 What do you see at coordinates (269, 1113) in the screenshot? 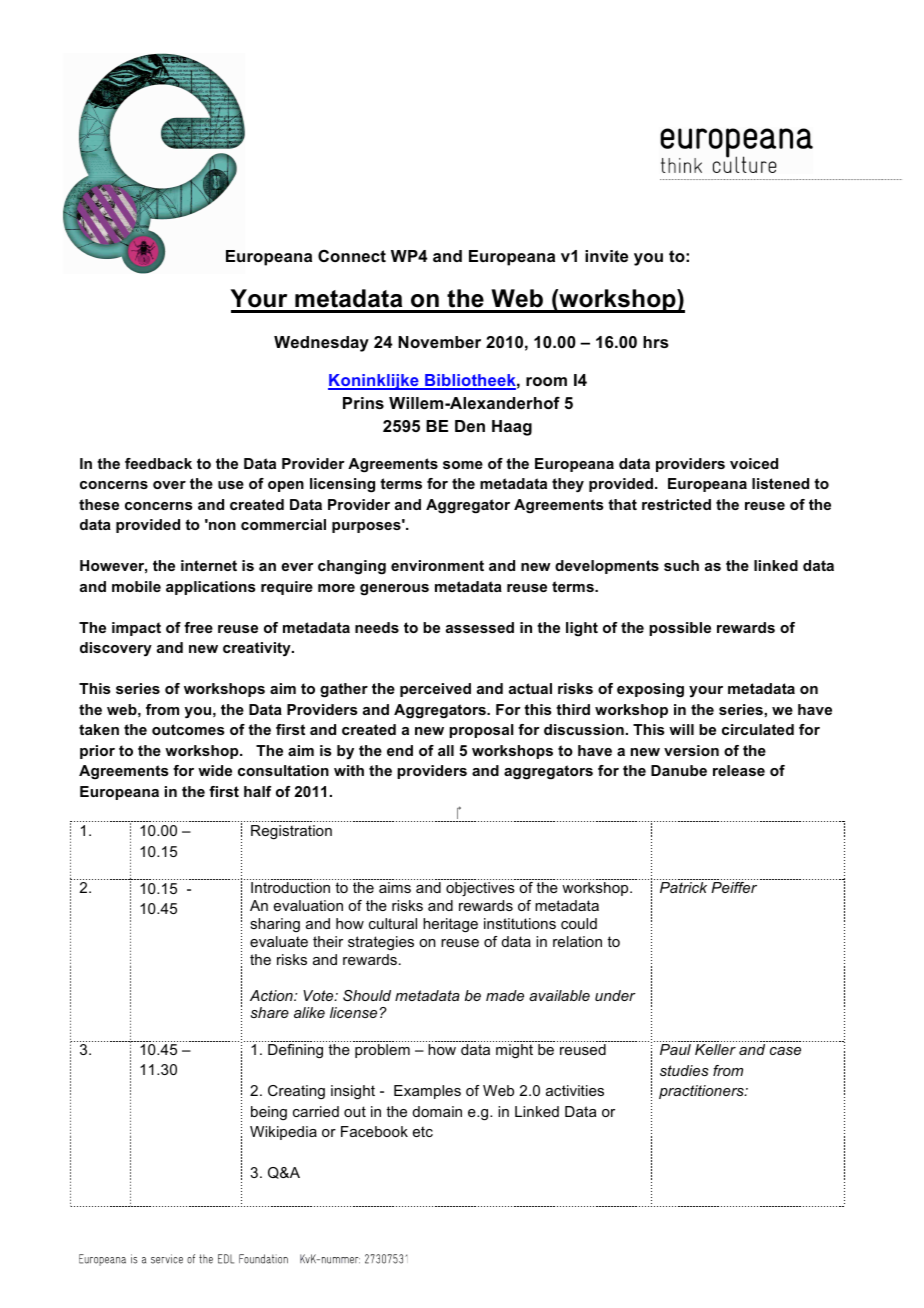
I see `being` at bounding box center [269, 1113].
